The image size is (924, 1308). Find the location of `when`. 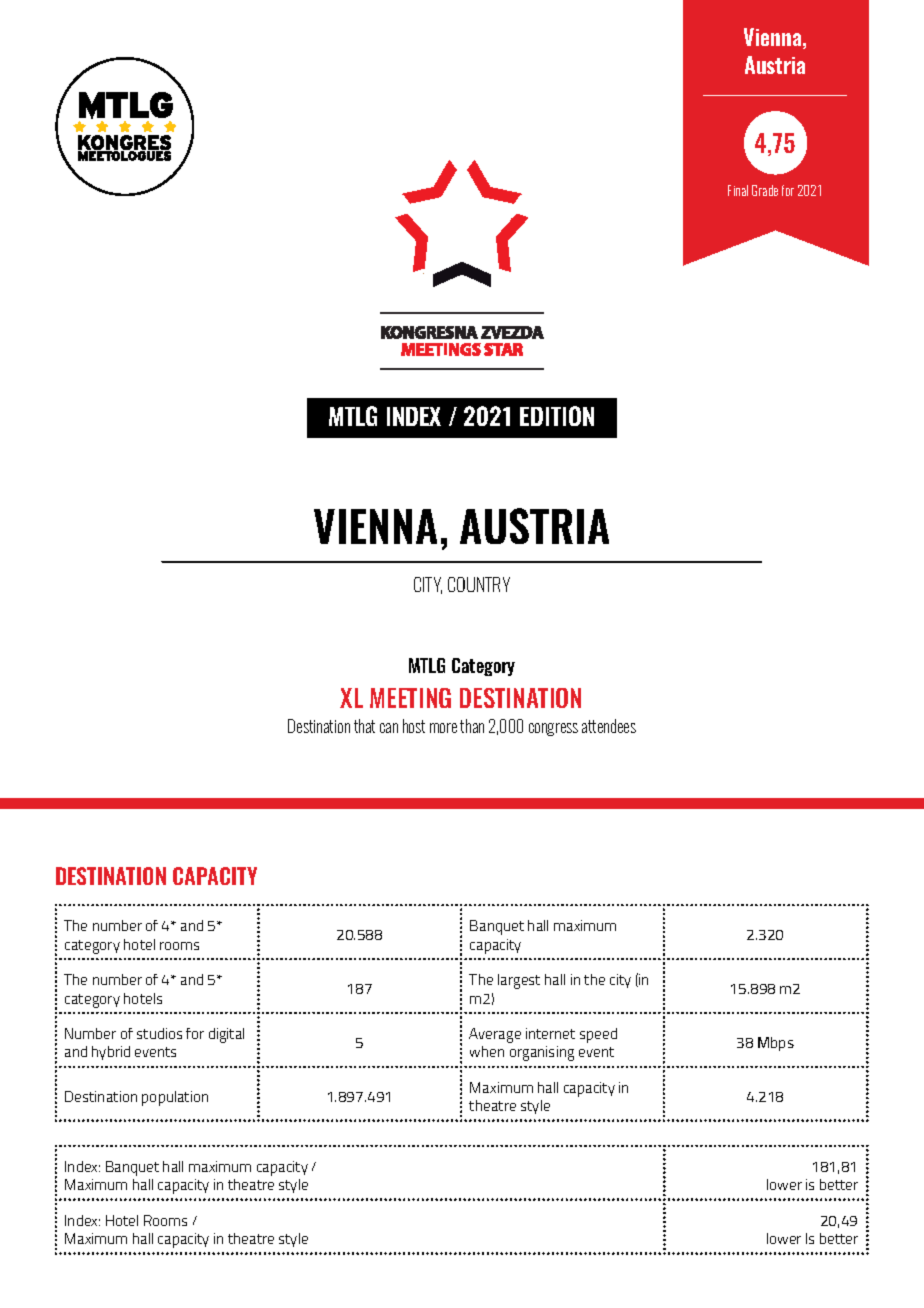

when is located at coordinates (487, 1051).
